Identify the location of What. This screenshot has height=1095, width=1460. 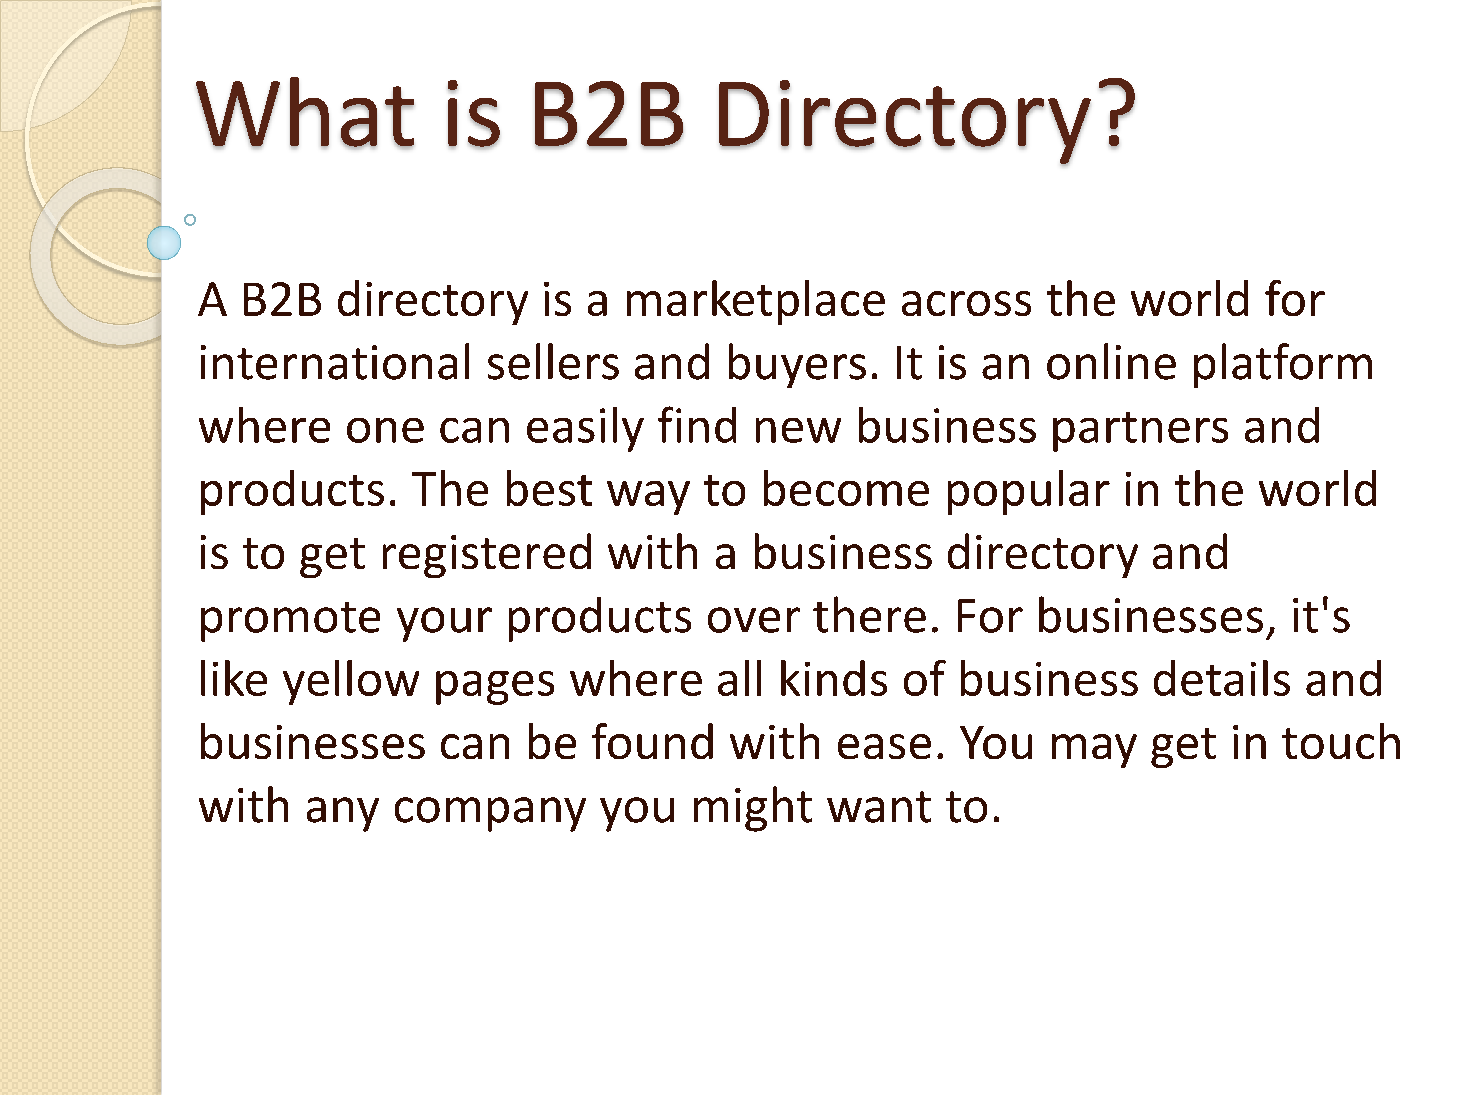
(305, 113).
